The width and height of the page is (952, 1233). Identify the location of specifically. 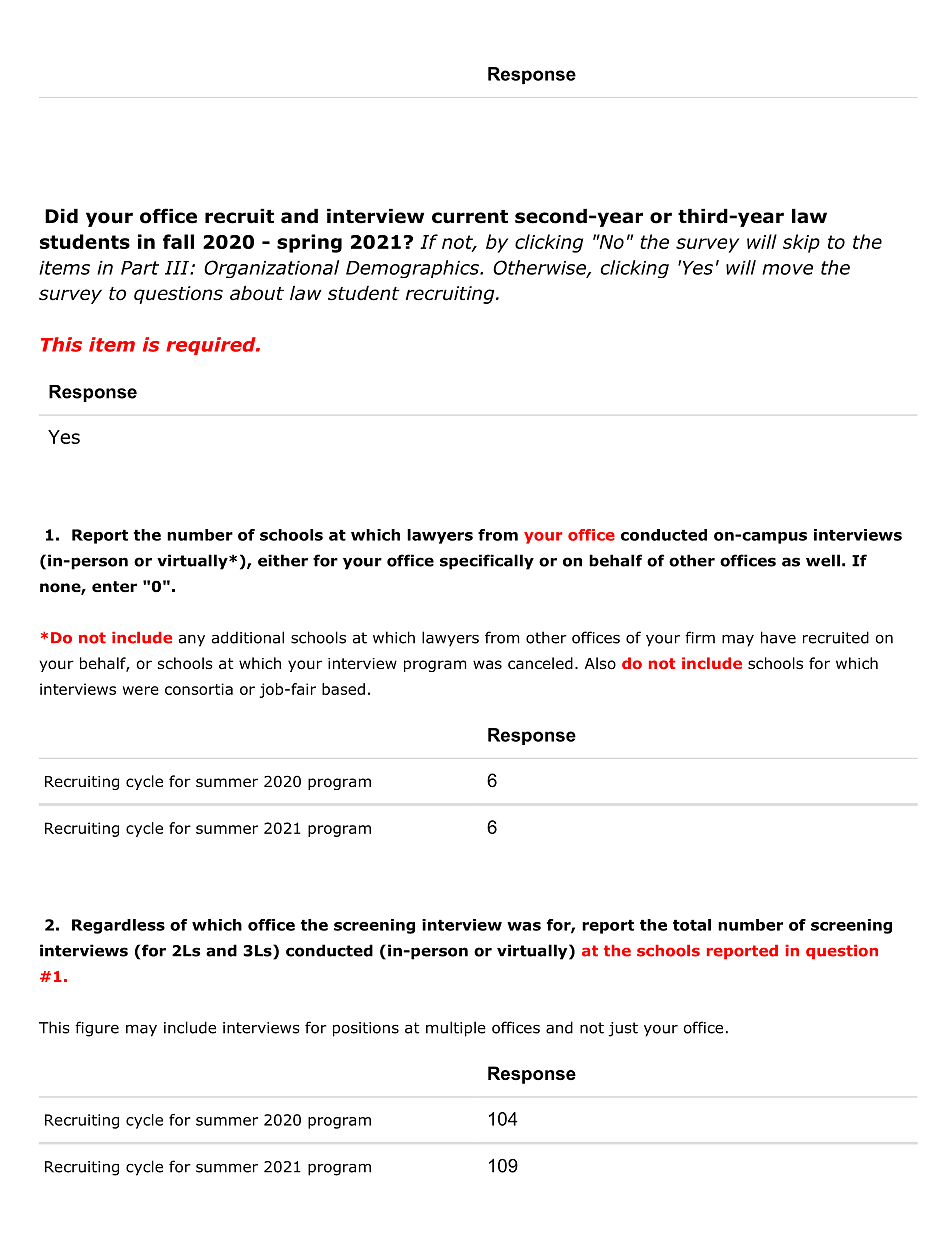
(487, 562).
